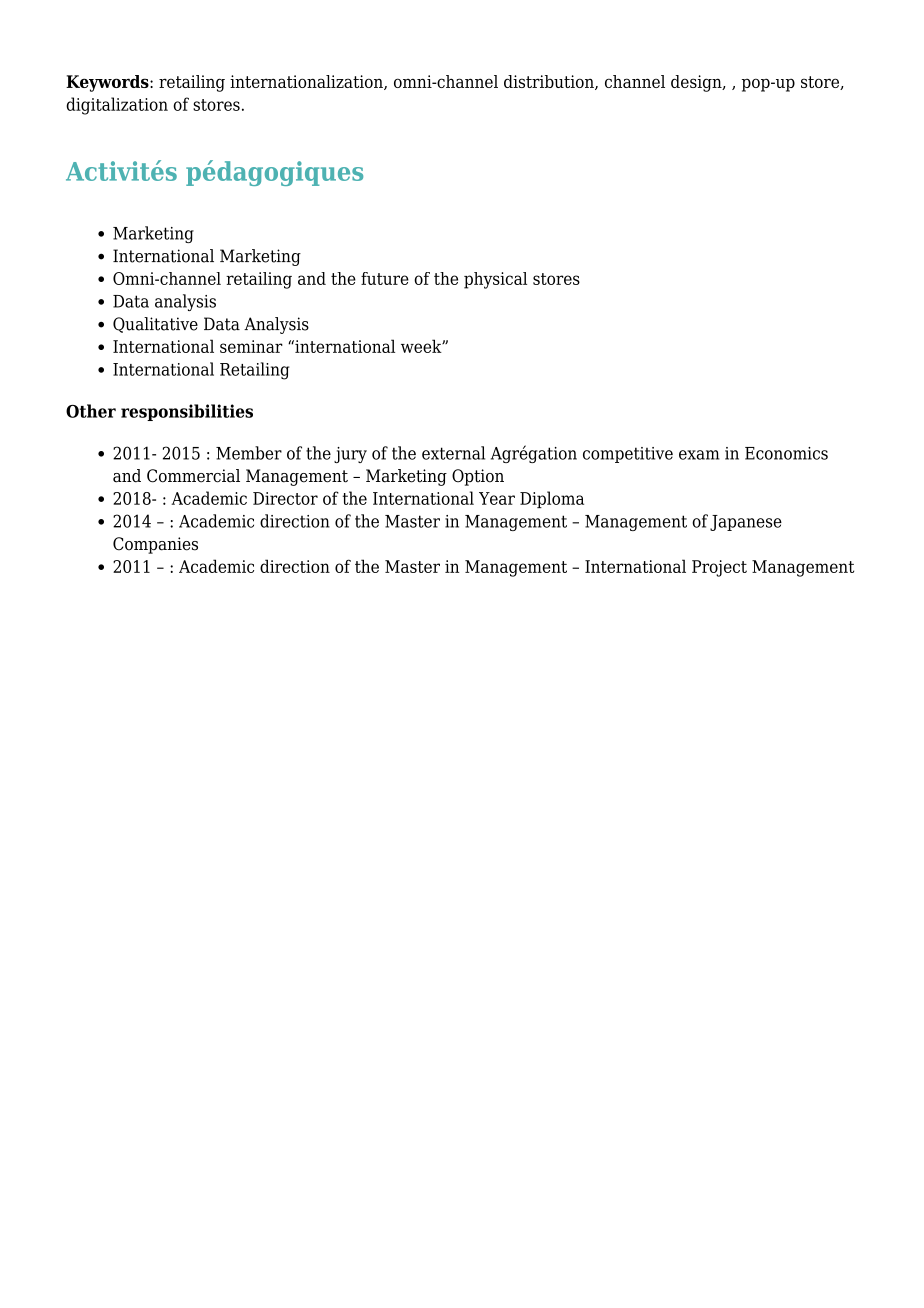  Describe the element at coordinates (155, 325) in the page. I see `Qualitative` at that location.
